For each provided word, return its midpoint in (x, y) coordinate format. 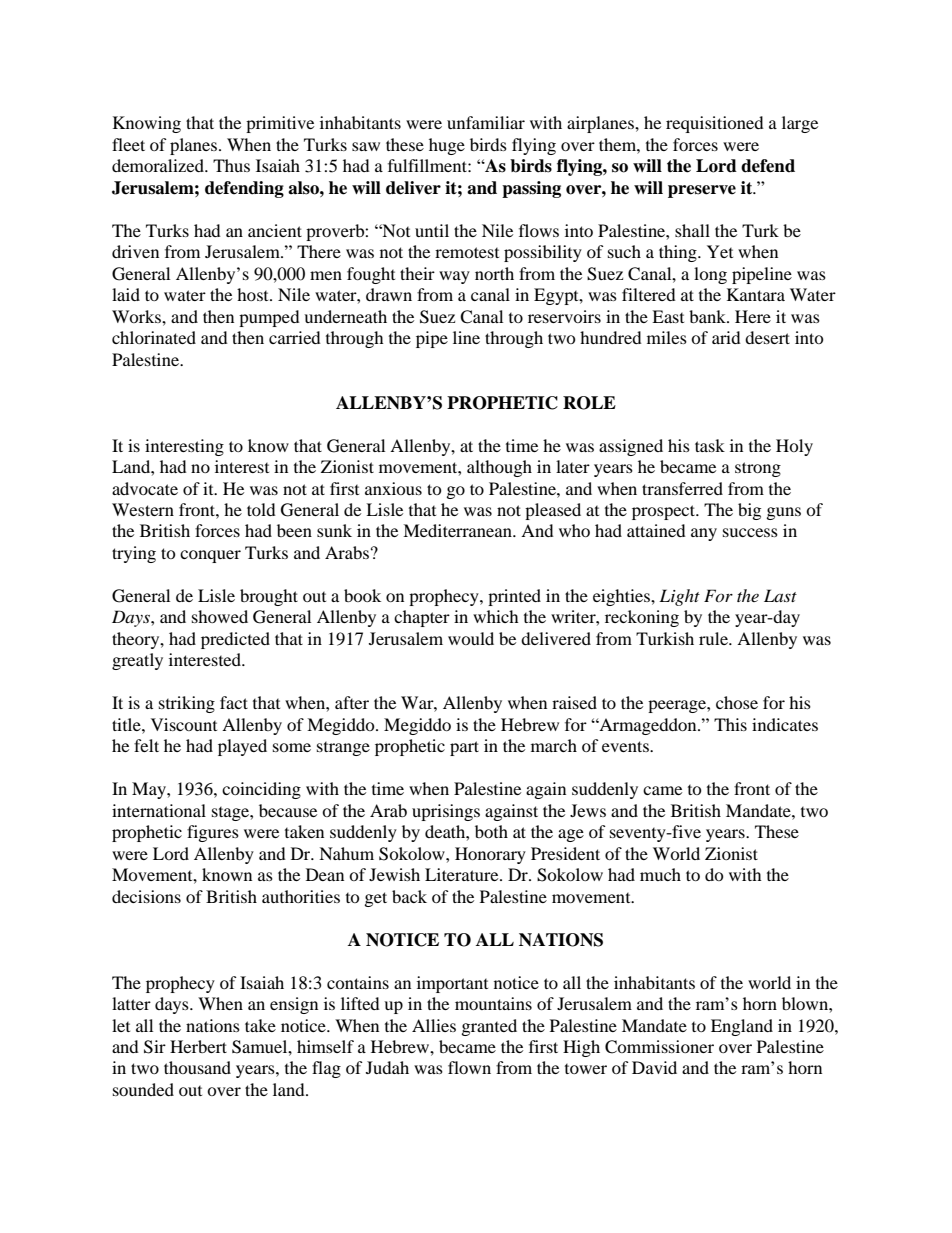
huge (447, 146)
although (499, 468)
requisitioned (715, 124)
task (710, 445)
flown (469, 1067)
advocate (145, 488)
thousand (197, 1067)
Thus (231, 165)
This (730, 724)
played (242, 747)
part (464, 748)
